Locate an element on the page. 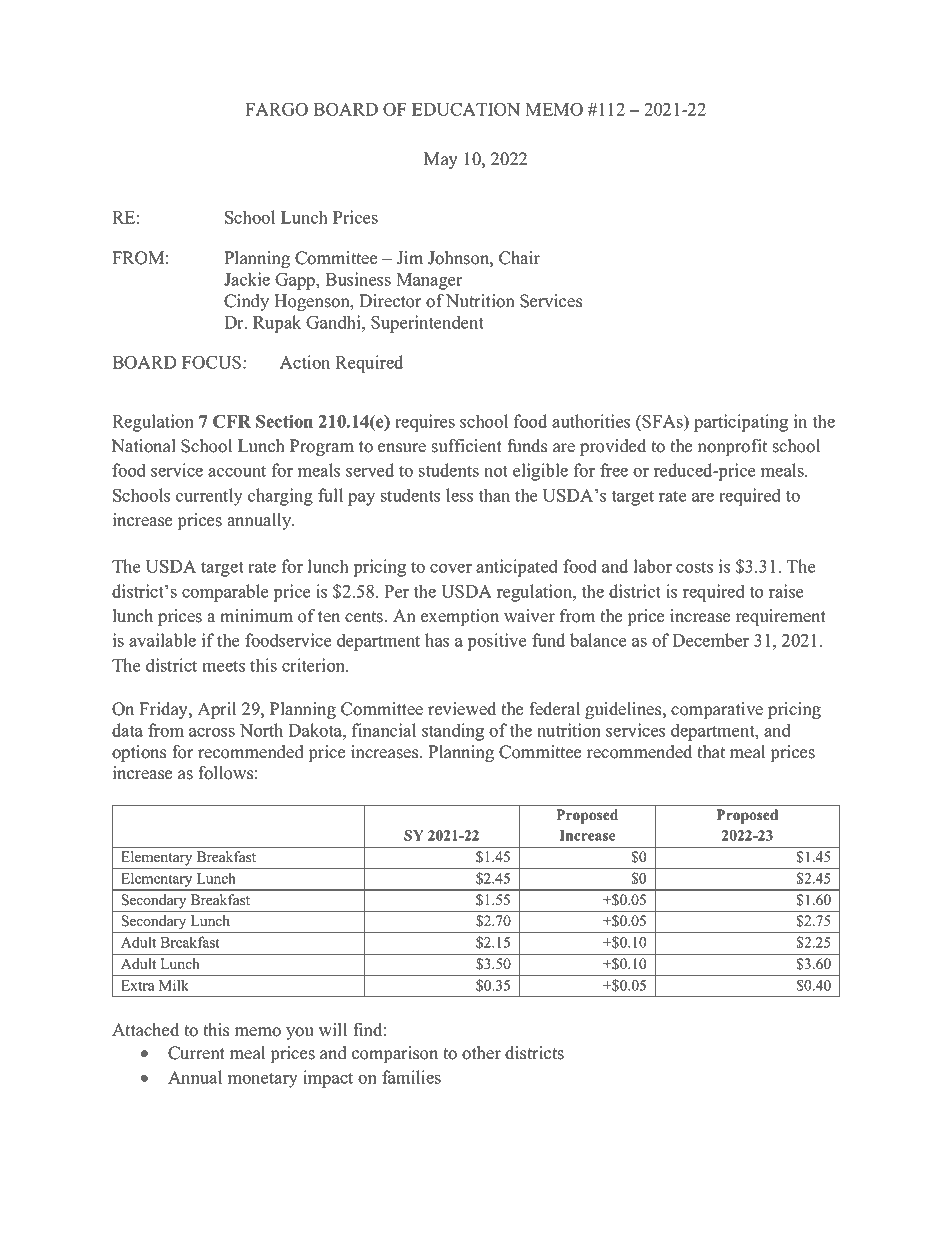 This document has height=1233, width=952. across is located at coordinates (212, 732).
